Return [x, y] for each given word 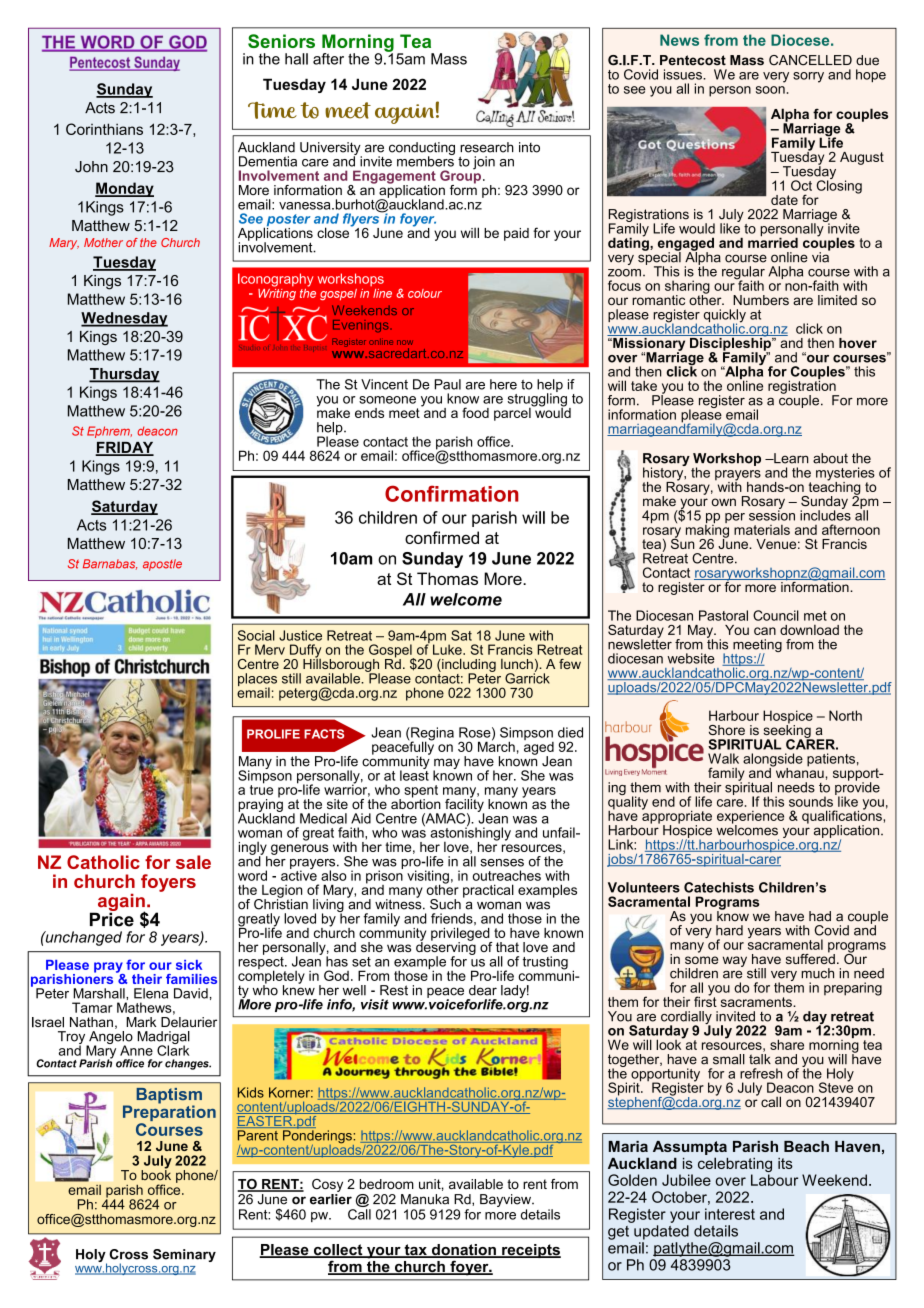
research [487, 147]
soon [770, 90]
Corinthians [104, 129]
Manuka [425, 1199]
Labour [774, 1180]
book [156, 1174]
